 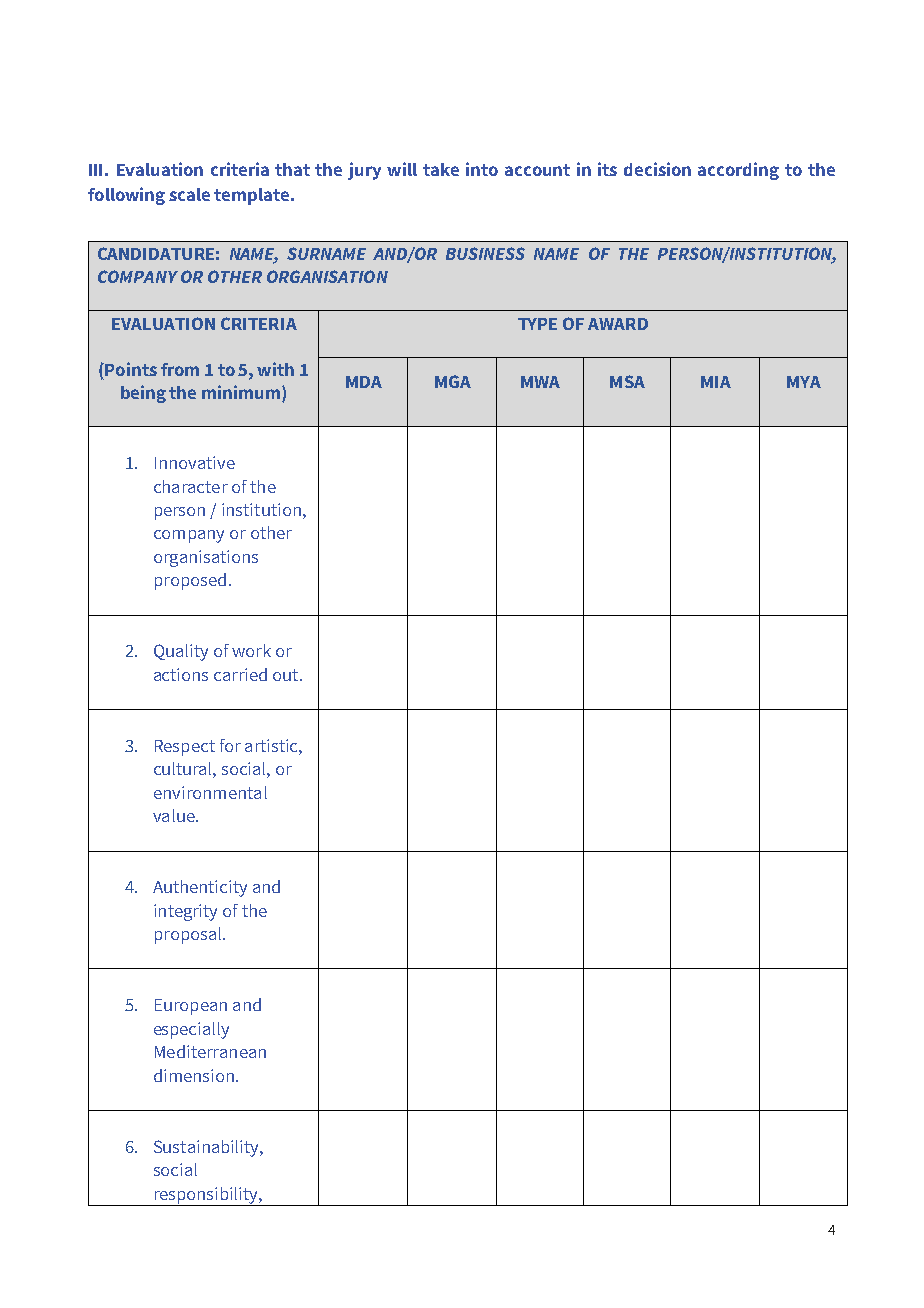 I want to click on according, so click(x=738, y=171).
